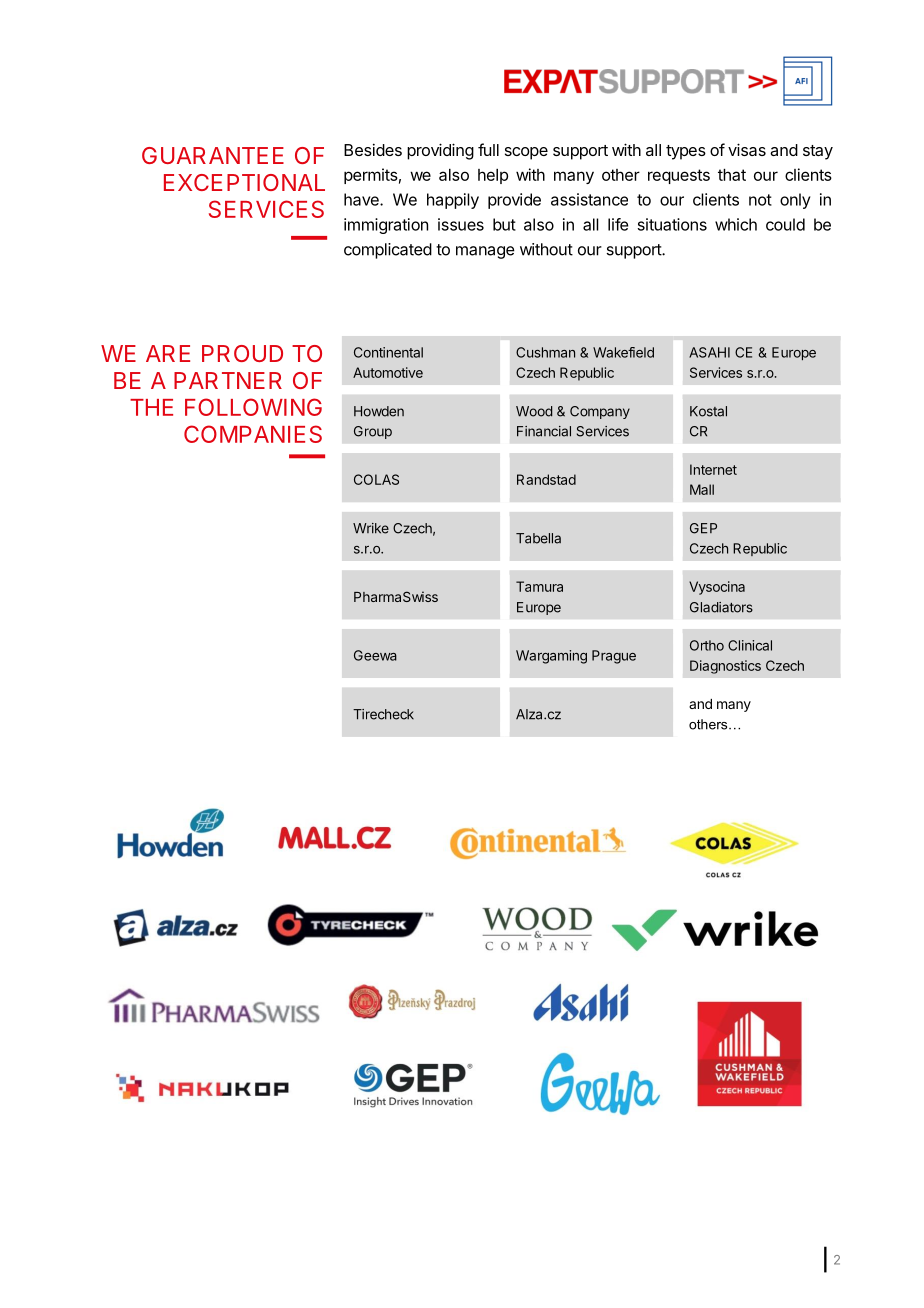 This screenshot has height=1308, width=924. What do you see at coordinates (253, 407) in the screenshot?
I see `FOLLOWING` at bounding box center [253, 407].
